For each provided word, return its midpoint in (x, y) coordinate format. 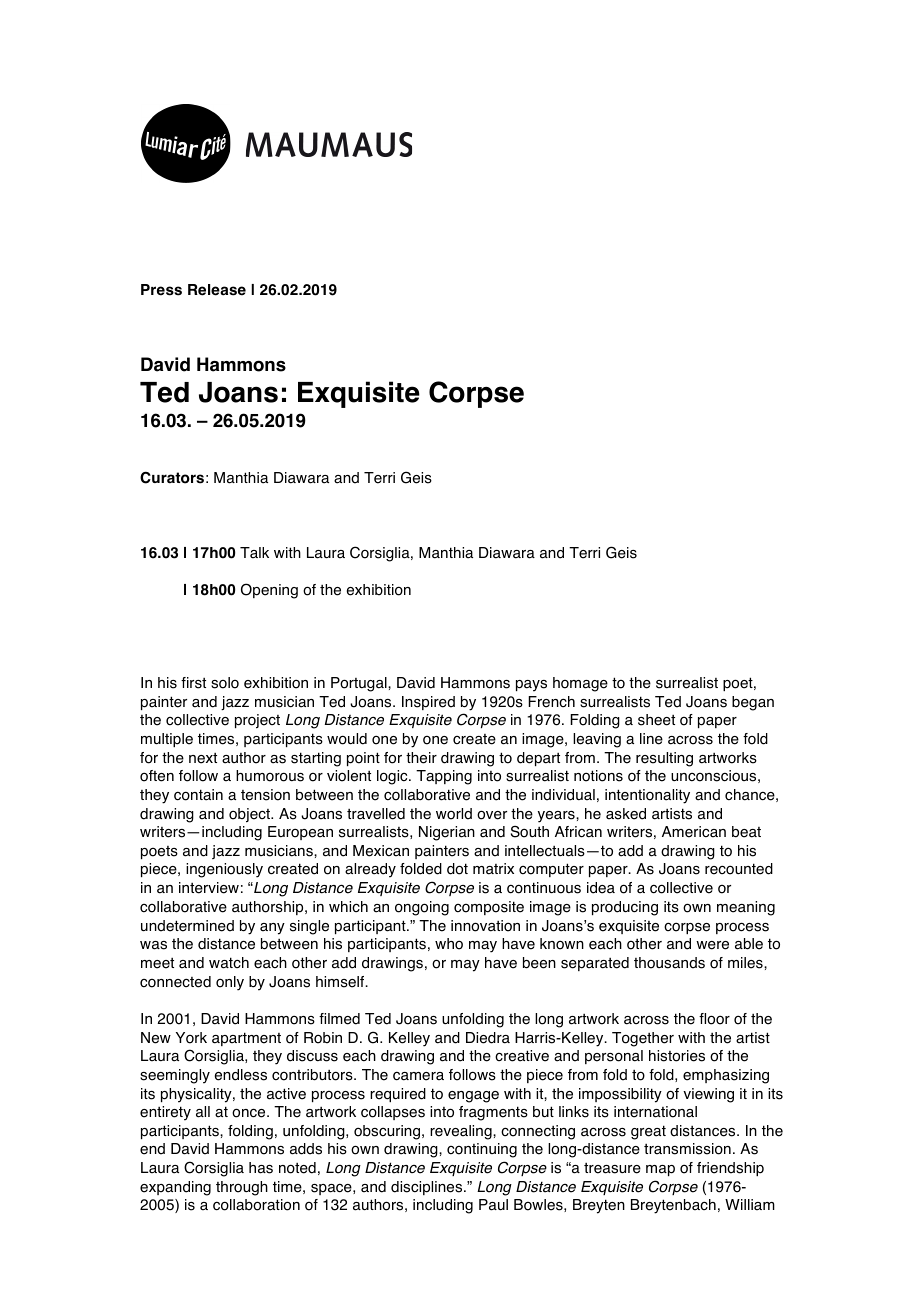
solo (225, 683)
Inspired (428, 703)
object (250, 815)
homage (580, 684)
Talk (254, 553)
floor (714, 1019)
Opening (269, 591)
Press (161, 290)
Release (217, 290)
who (449, 944)
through (242, 1188)
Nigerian (447, 833)
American (694, 832)
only (230, 983)
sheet (656, 720)
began (753, 703)
